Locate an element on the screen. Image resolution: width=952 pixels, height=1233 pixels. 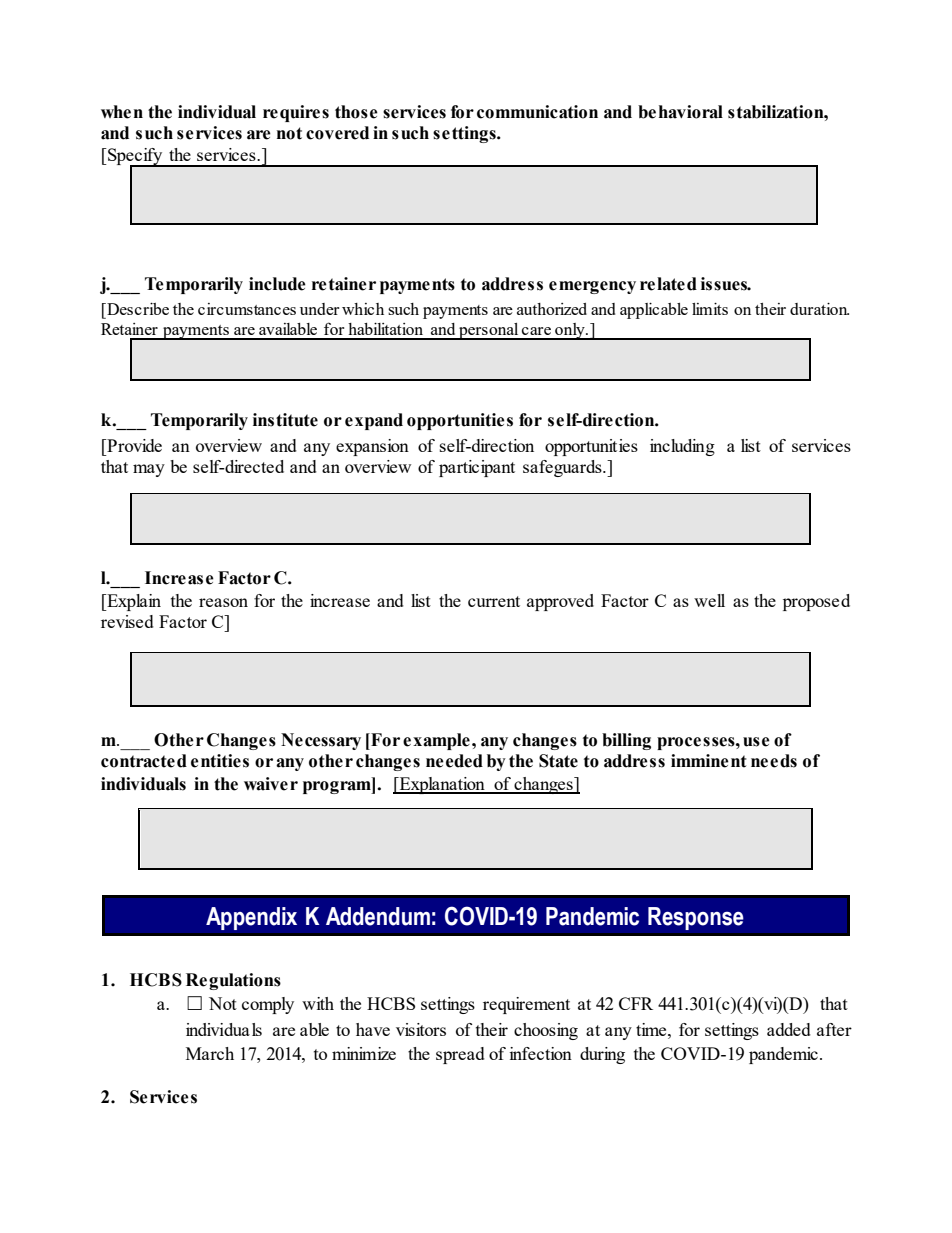
behavioral is located at coordinates (680, 112).
